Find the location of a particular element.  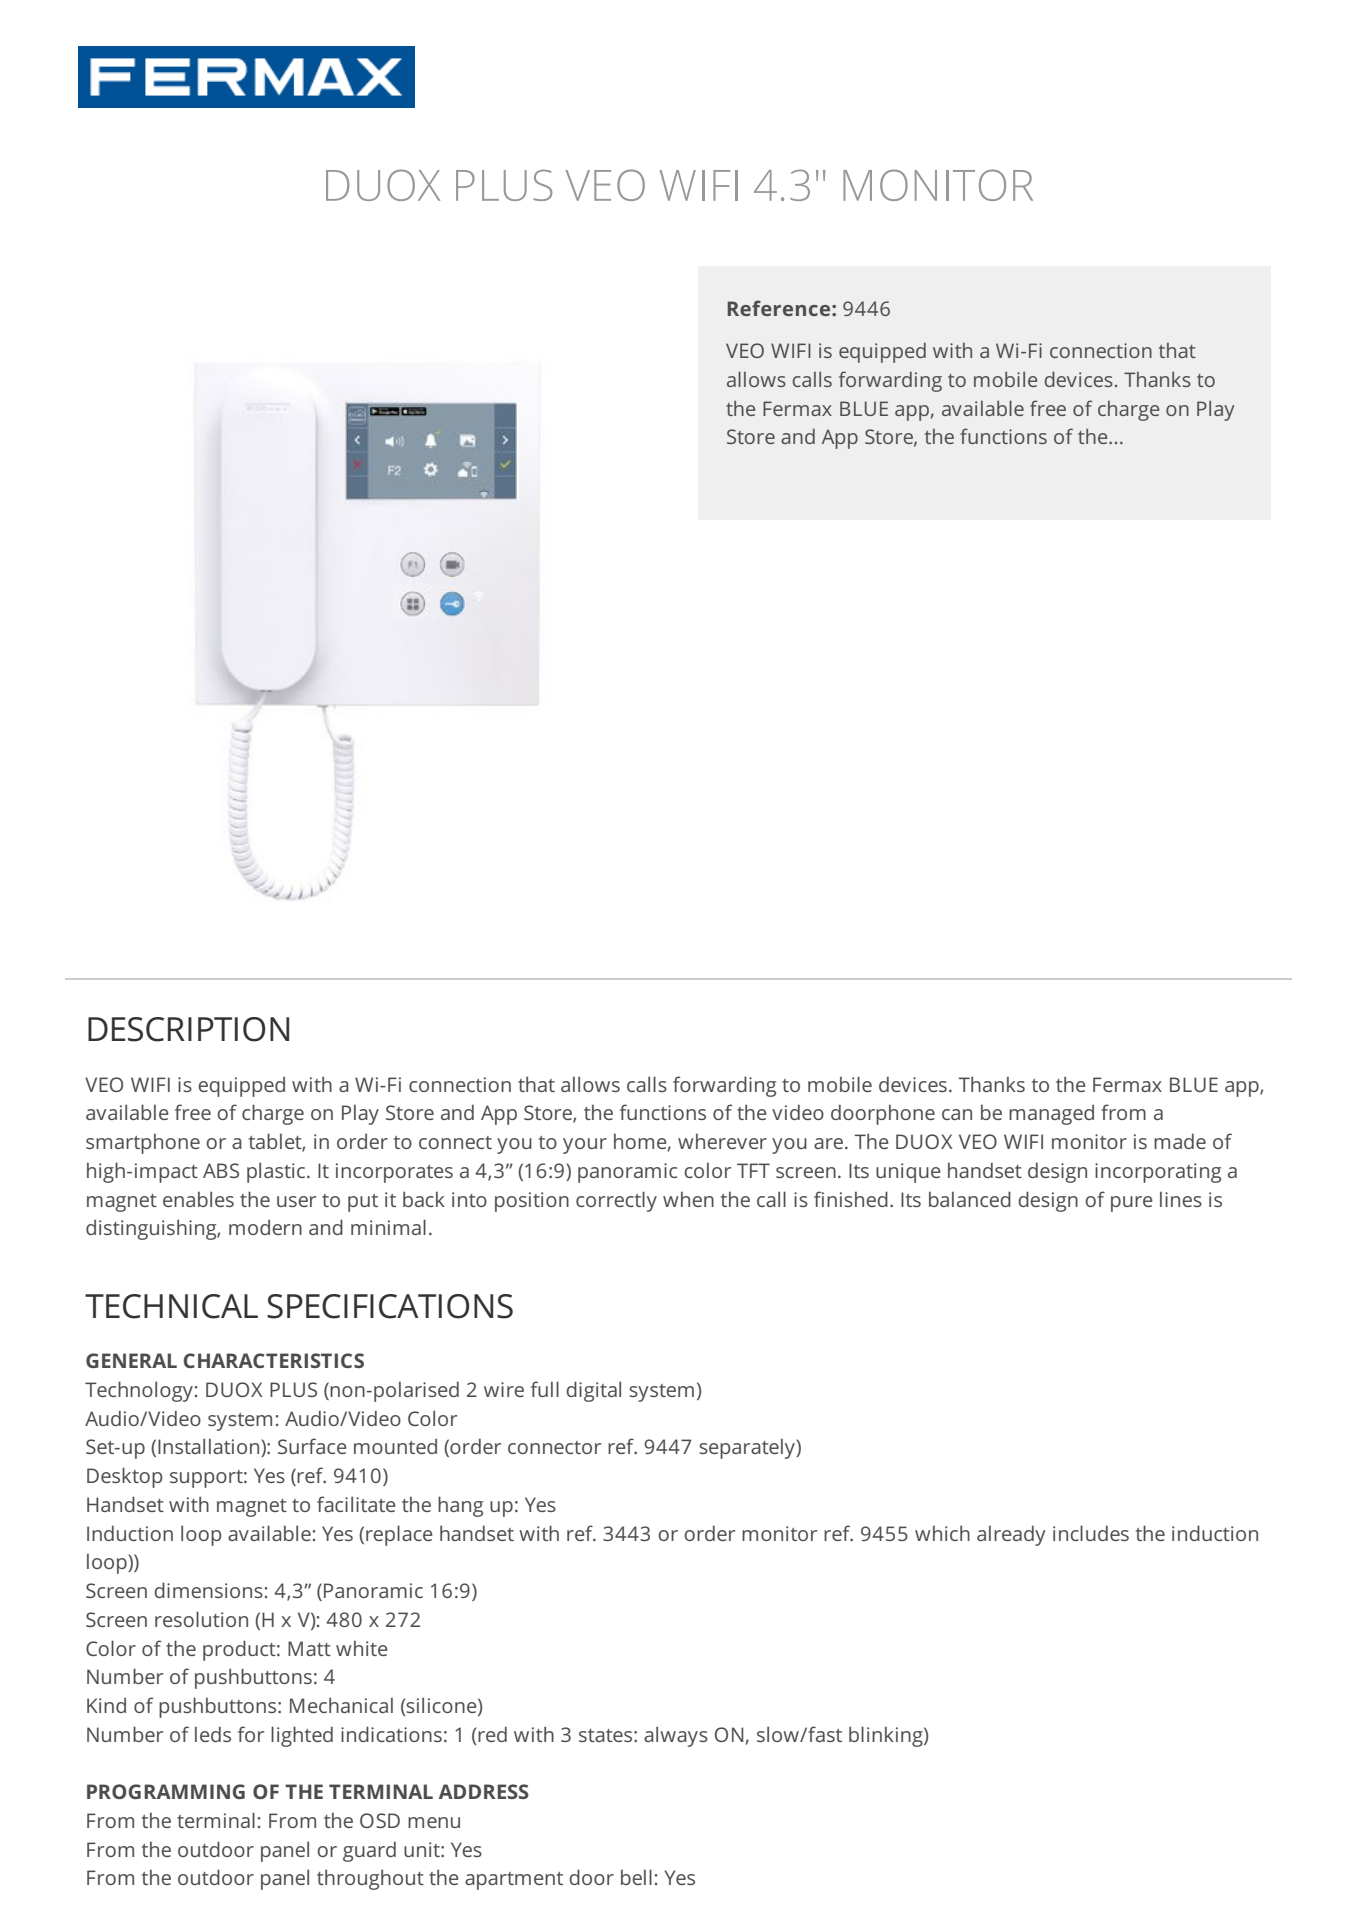

includes is located at coordinates (1091, 1533).
